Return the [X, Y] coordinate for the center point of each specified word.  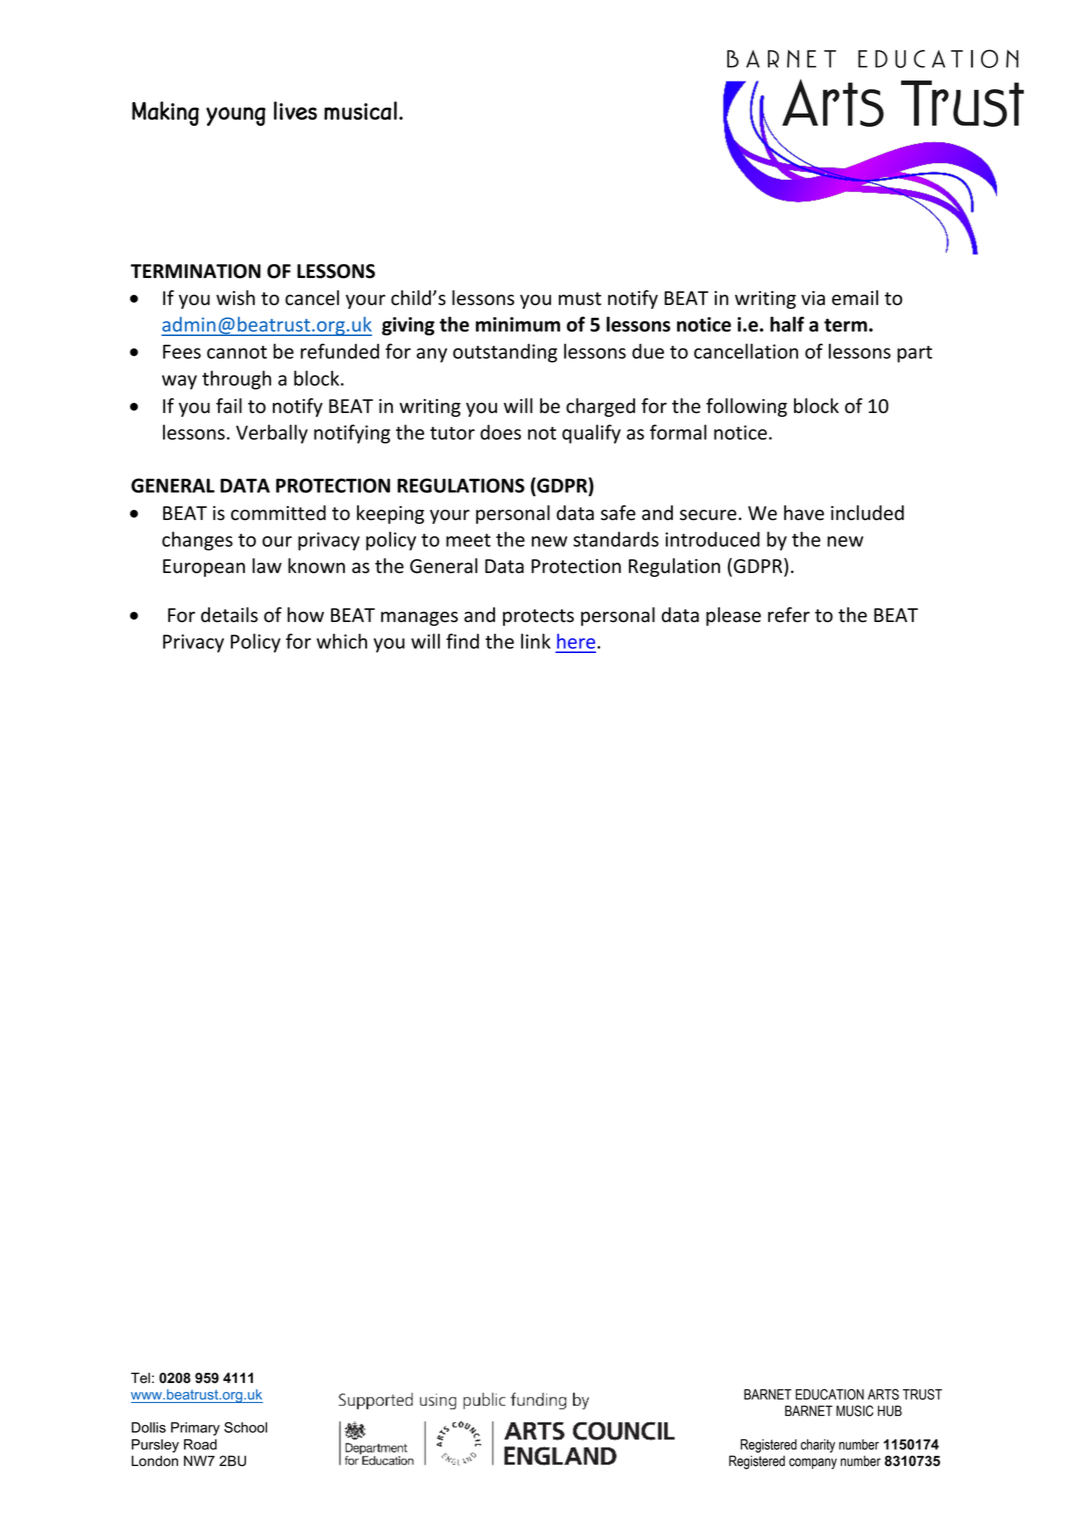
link [536, 641]
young [236, 116]
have [804, 513]
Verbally [272, 434]
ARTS [883, 1394]
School [245, 1427]
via [813, 298]
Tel [140, 1378]
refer [789, 615]
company [813, 1463]
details [229, 615]
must [580, 299]
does [500, 432]
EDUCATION [830, 1394]
